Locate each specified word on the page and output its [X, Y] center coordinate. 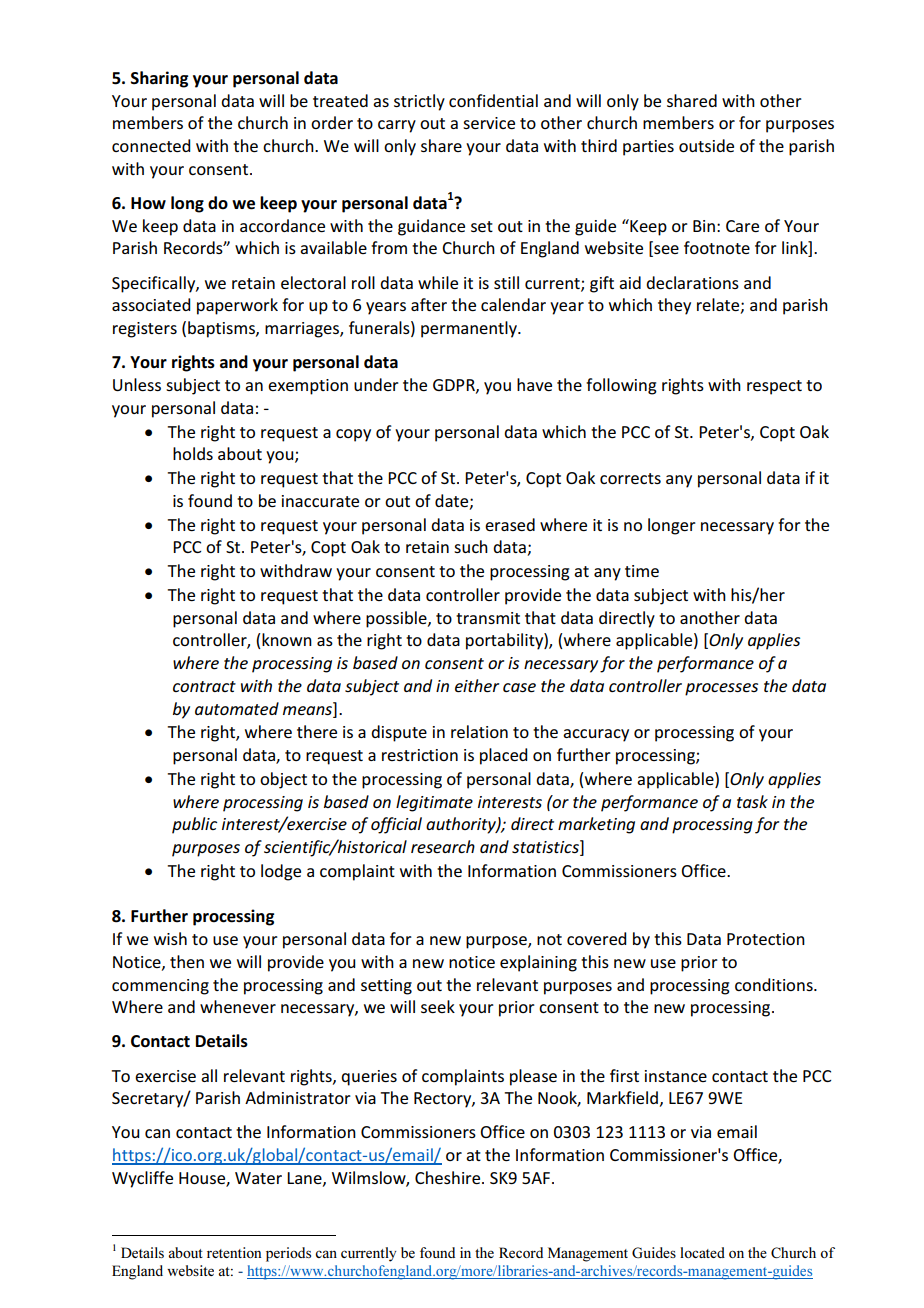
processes [721, 689]
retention [234, 1252]
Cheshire [449, 1177]
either [477, 685]
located [702, 1252]
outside [706, 145]
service [489, 123]
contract [204, 686]
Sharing [159, 79]
